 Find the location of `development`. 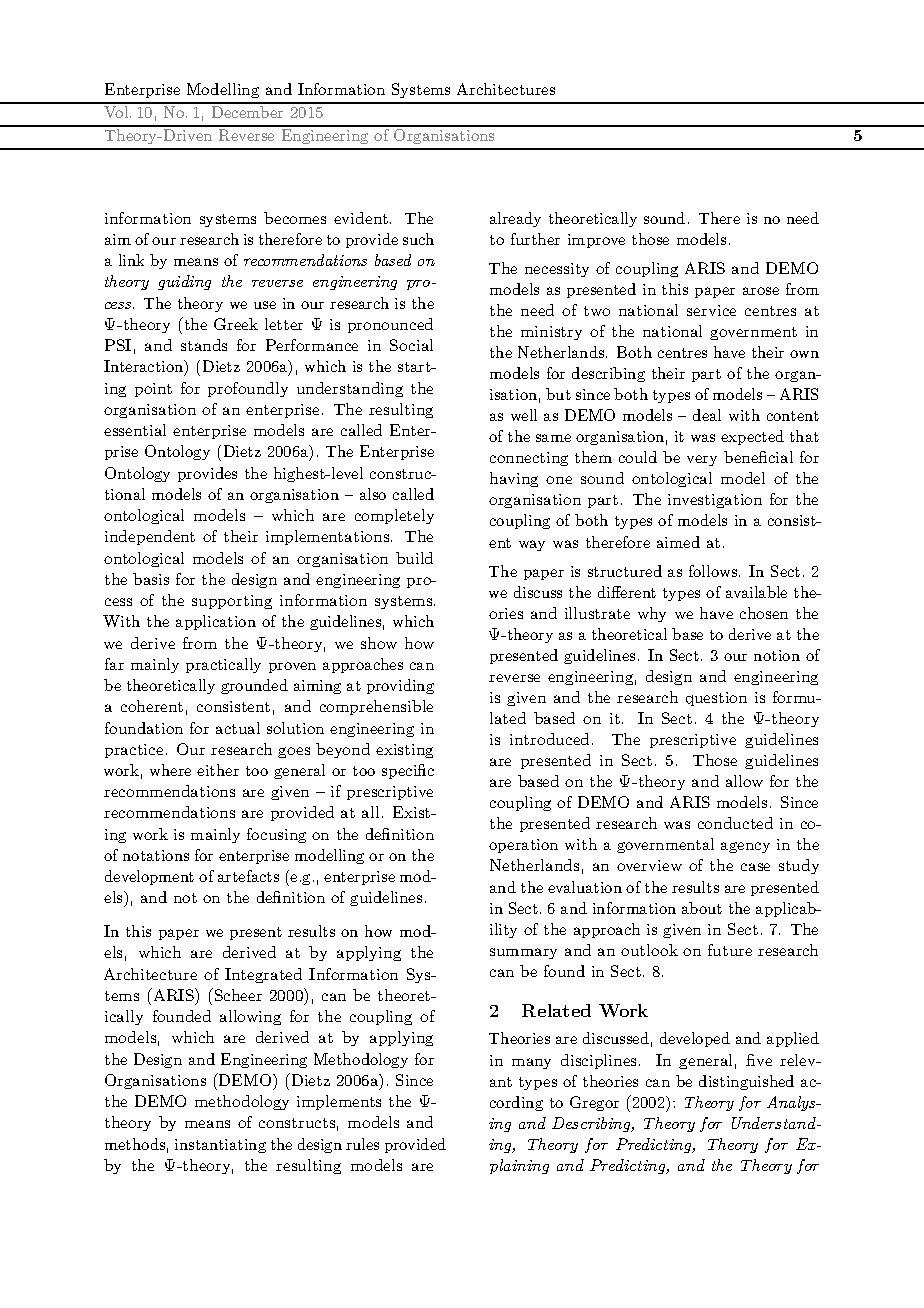

development is located at coordinates (149, 877).
